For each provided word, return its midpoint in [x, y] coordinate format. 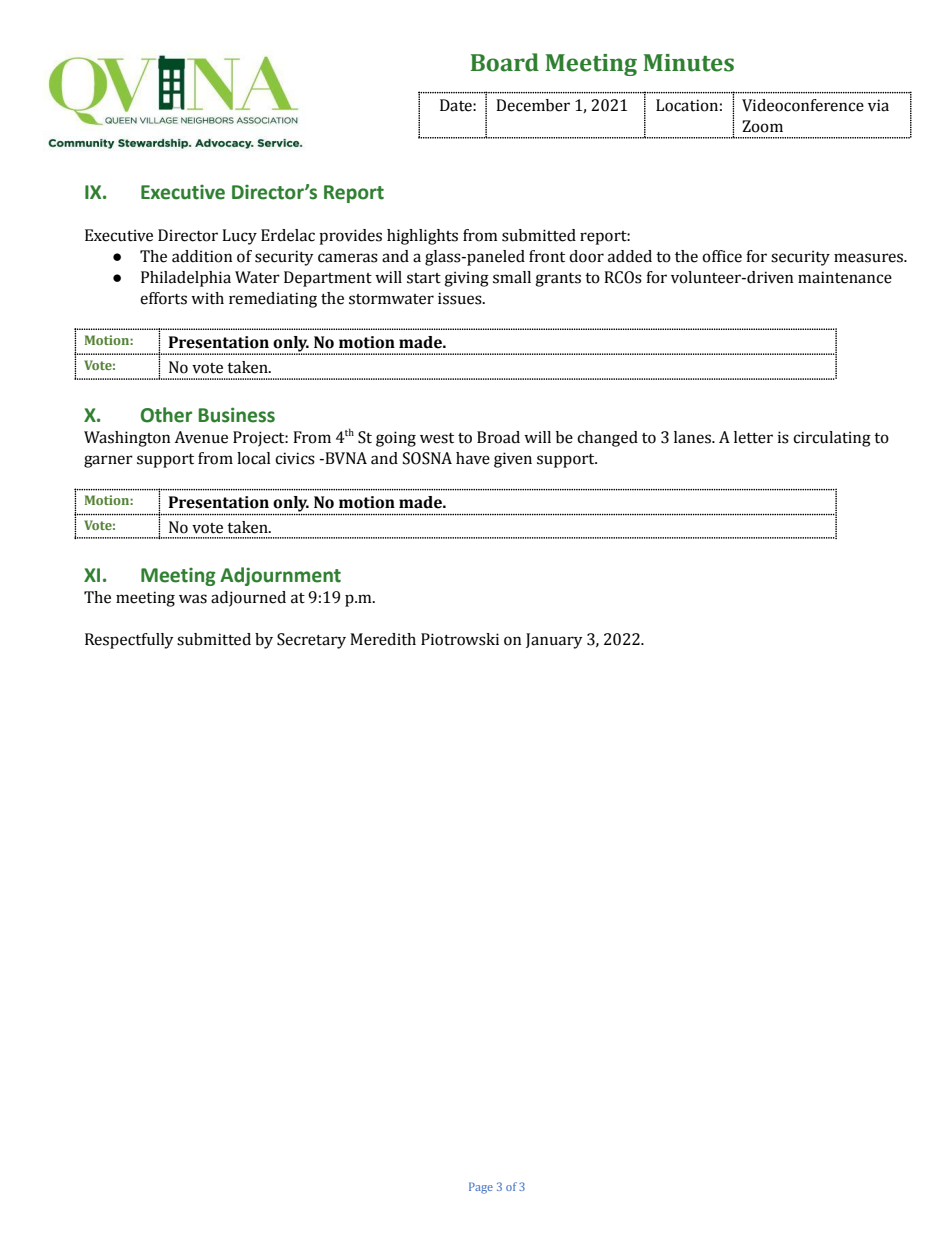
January [554, 641]
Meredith [383, 639]
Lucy [239, 237]
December [533, 105]
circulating [832, 439]
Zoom [762, 126]
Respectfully [129, 641]
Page [481, 1188]
